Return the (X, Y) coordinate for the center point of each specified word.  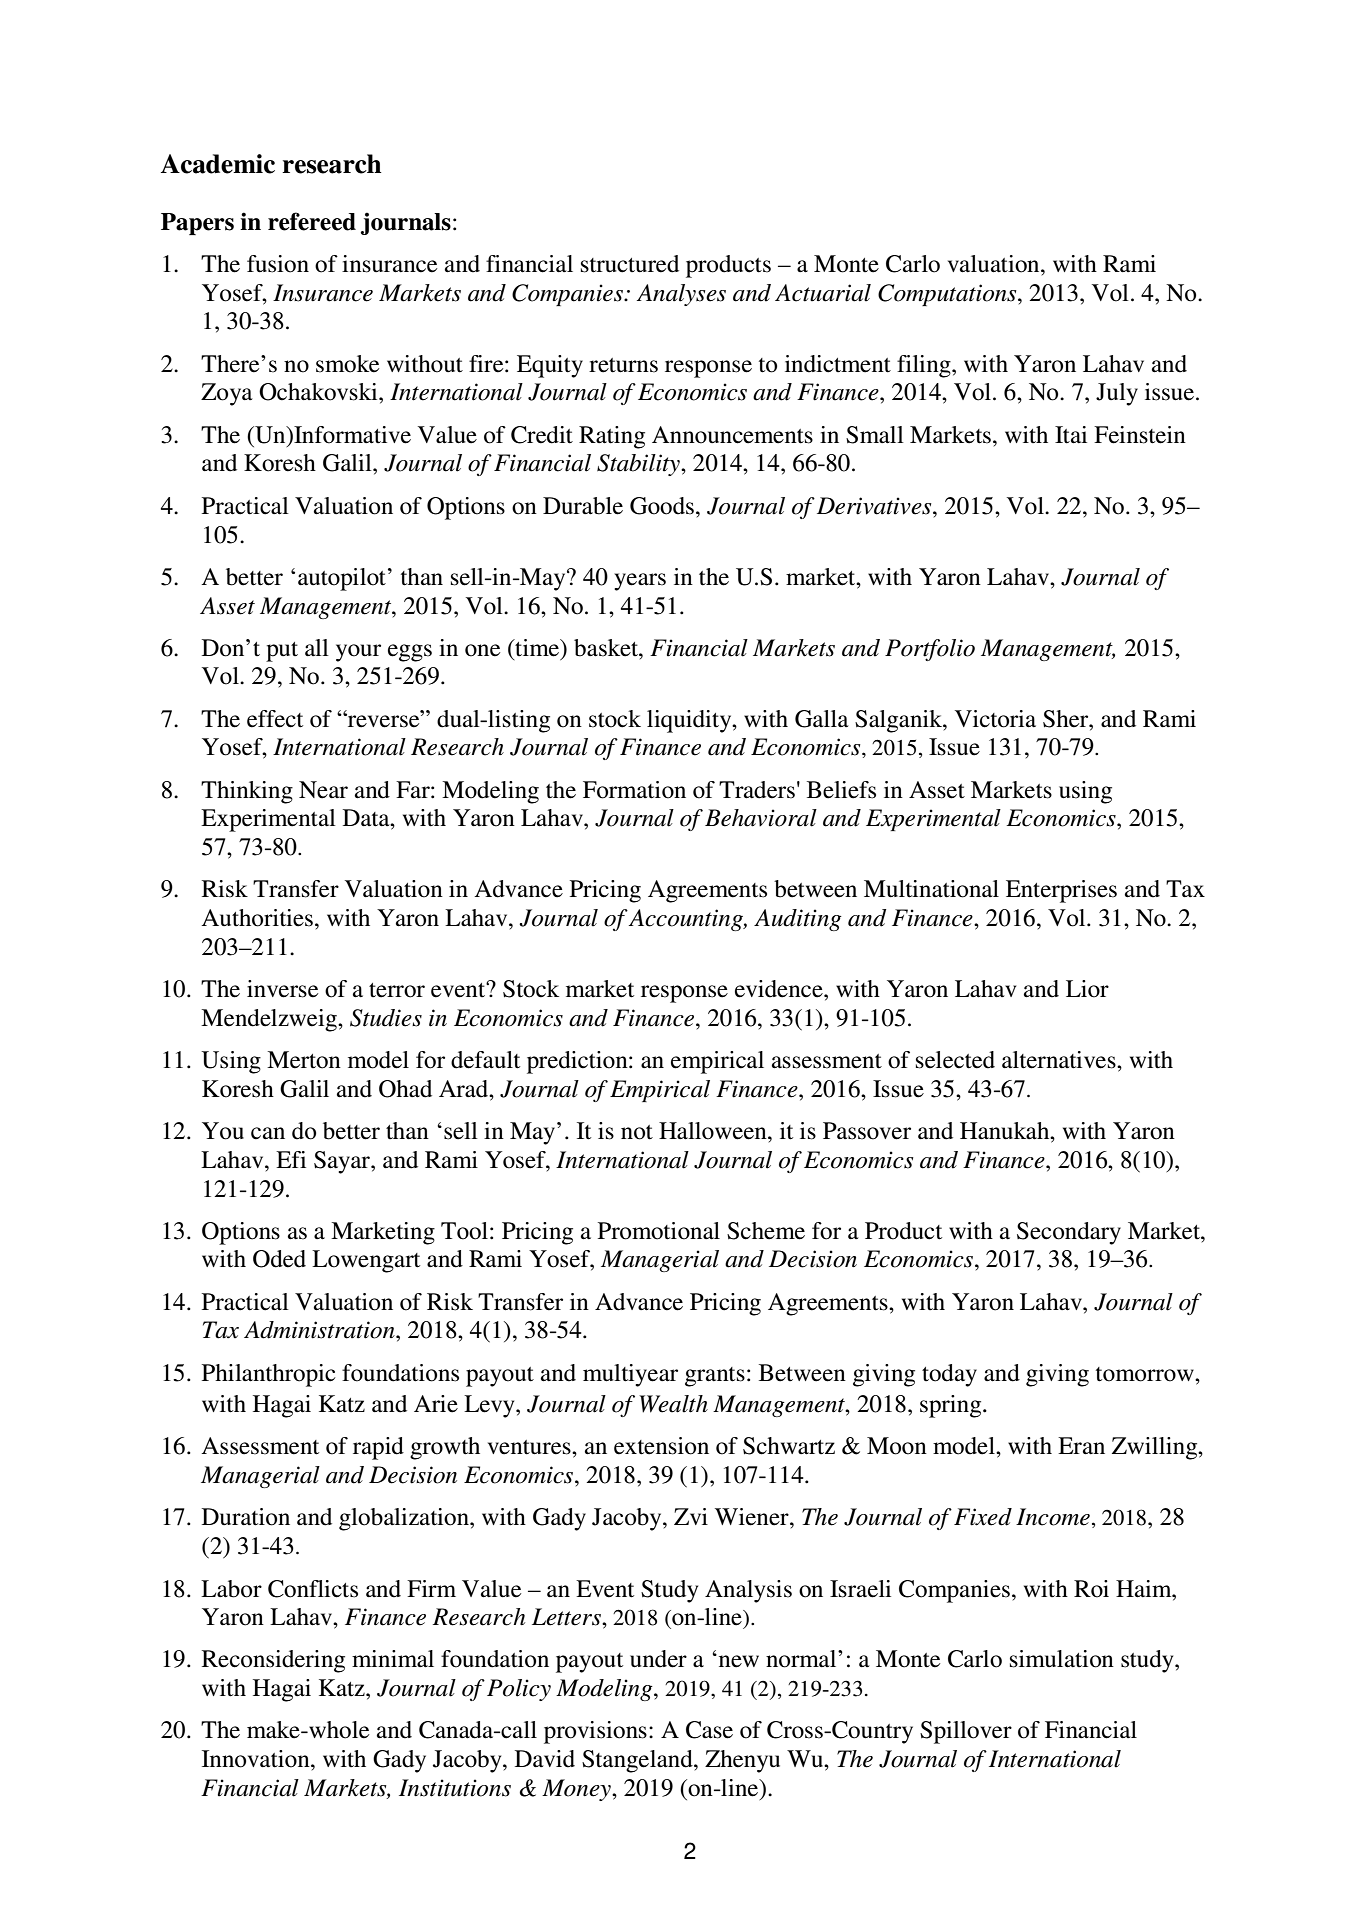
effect (275, 719)
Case (709, 1730)
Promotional (659, 1231)
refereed (312, 221)
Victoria (995, 719)
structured (630, 264)
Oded (279, 1259)
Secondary (1069, 1233)
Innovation (257, 1759)
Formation (634, 790)
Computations (948, 295)
